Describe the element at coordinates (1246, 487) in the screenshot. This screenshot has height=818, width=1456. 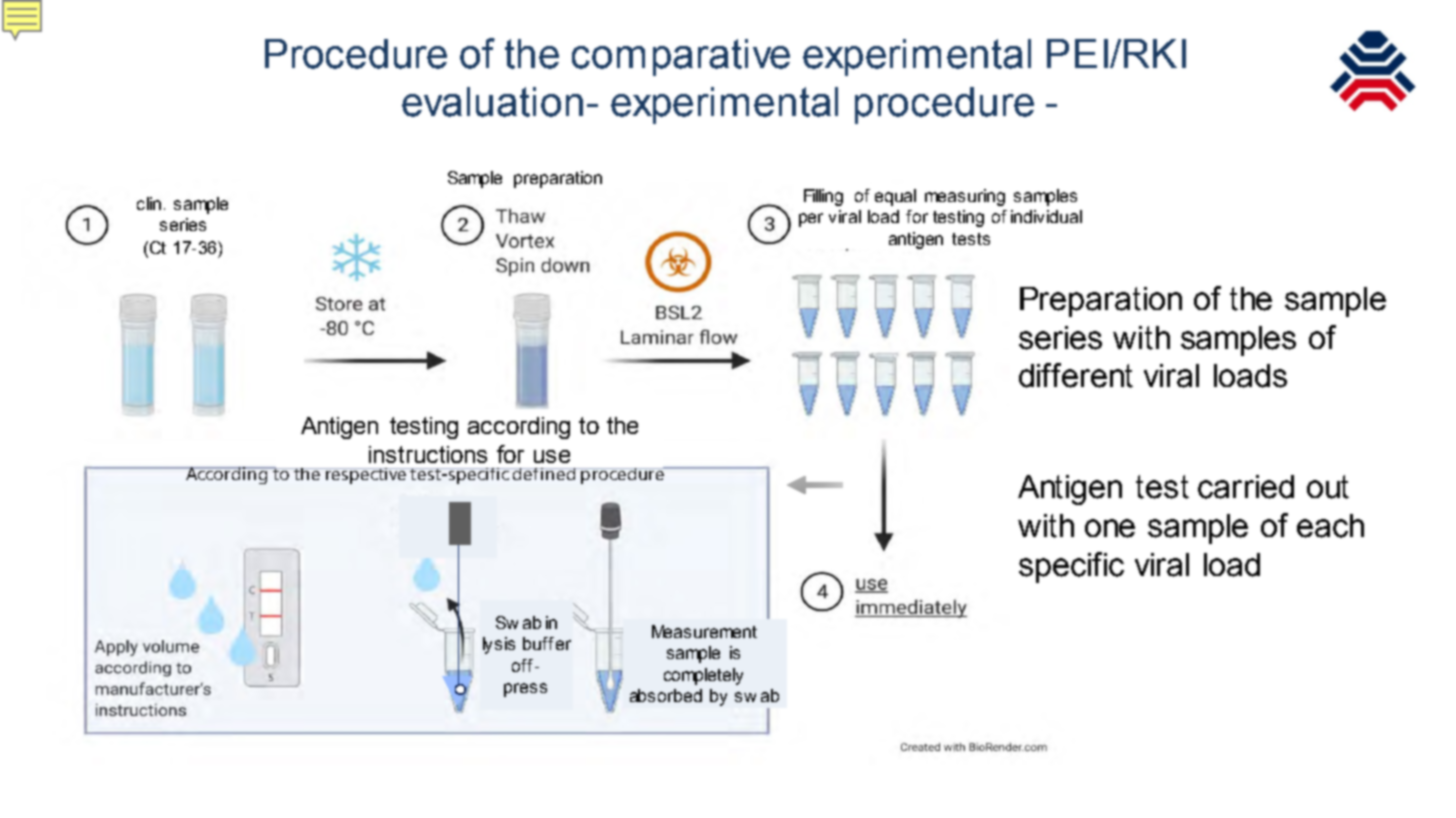
I see `carried` at that location.
